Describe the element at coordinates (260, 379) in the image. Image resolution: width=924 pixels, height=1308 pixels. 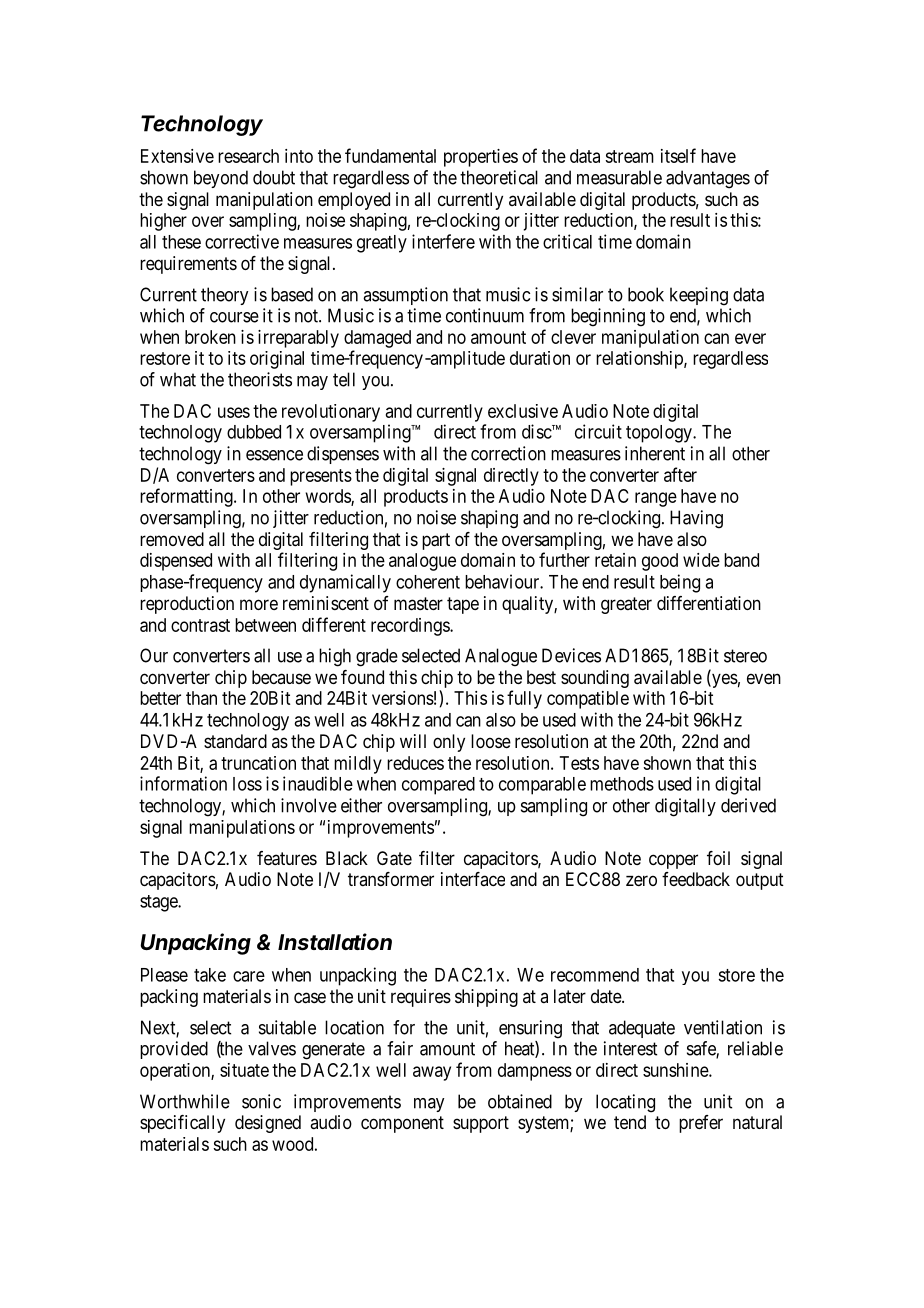
I see `theorists` at that location.
